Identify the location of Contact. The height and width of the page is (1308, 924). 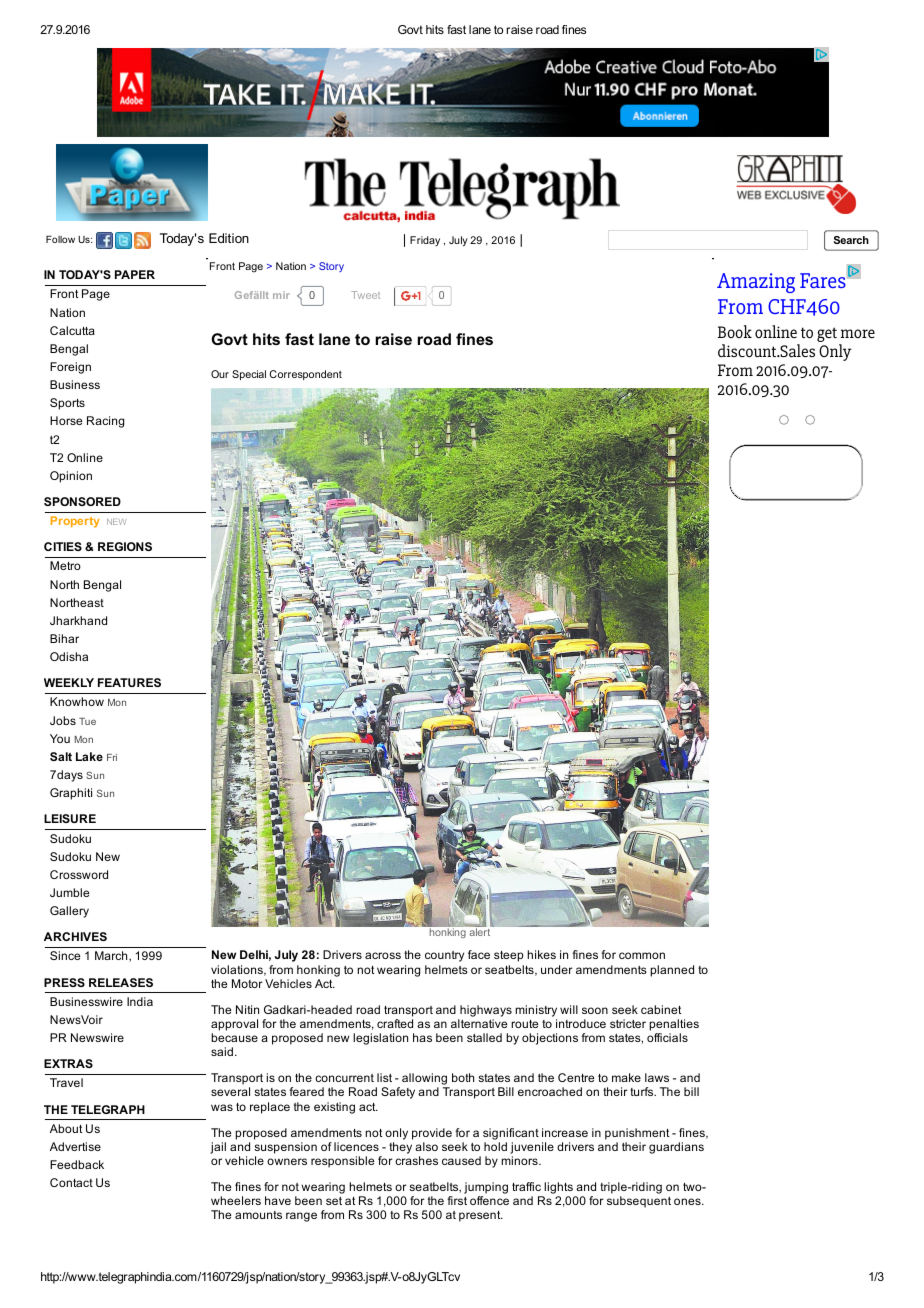
(71, 1182).
